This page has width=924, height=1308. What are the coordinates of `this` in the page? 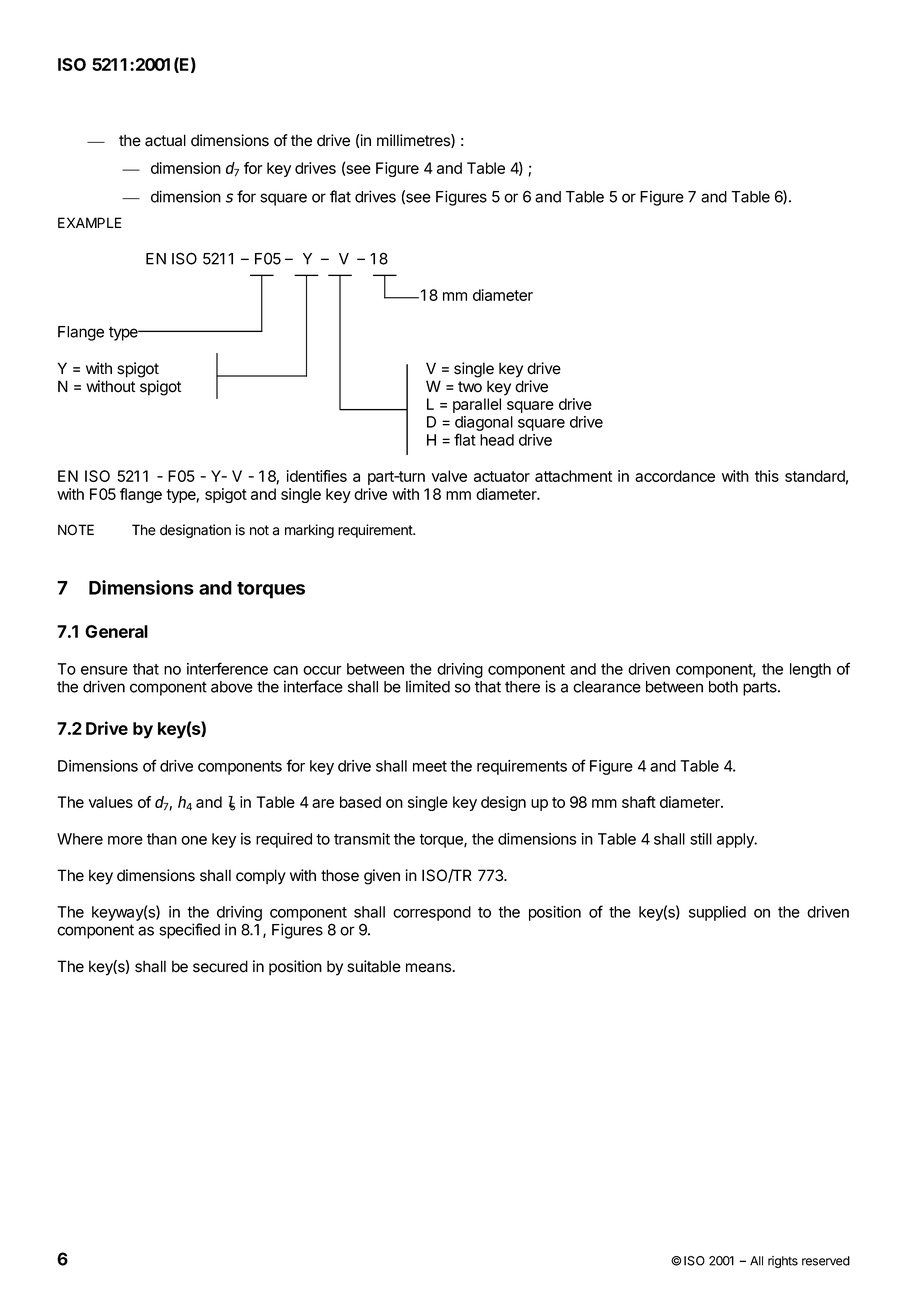 It's located at (767, 476).
